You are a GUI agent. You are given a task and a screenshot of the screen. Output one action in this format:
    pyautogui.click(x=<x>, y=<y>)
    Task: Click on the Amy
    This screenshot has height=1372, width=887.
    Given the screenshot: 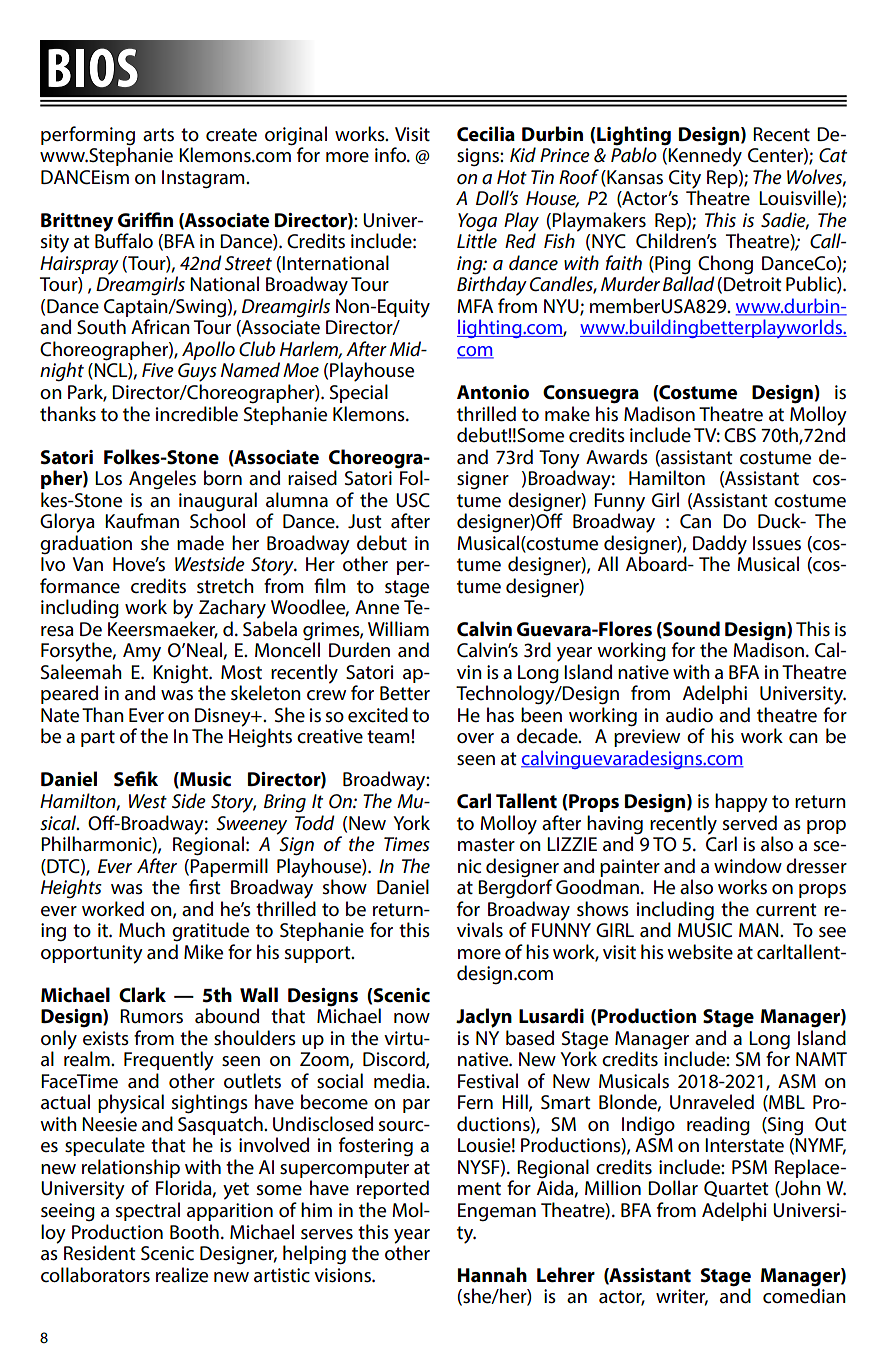 What is the action you would take?
    pyautogui.click(x=142, y=652)
